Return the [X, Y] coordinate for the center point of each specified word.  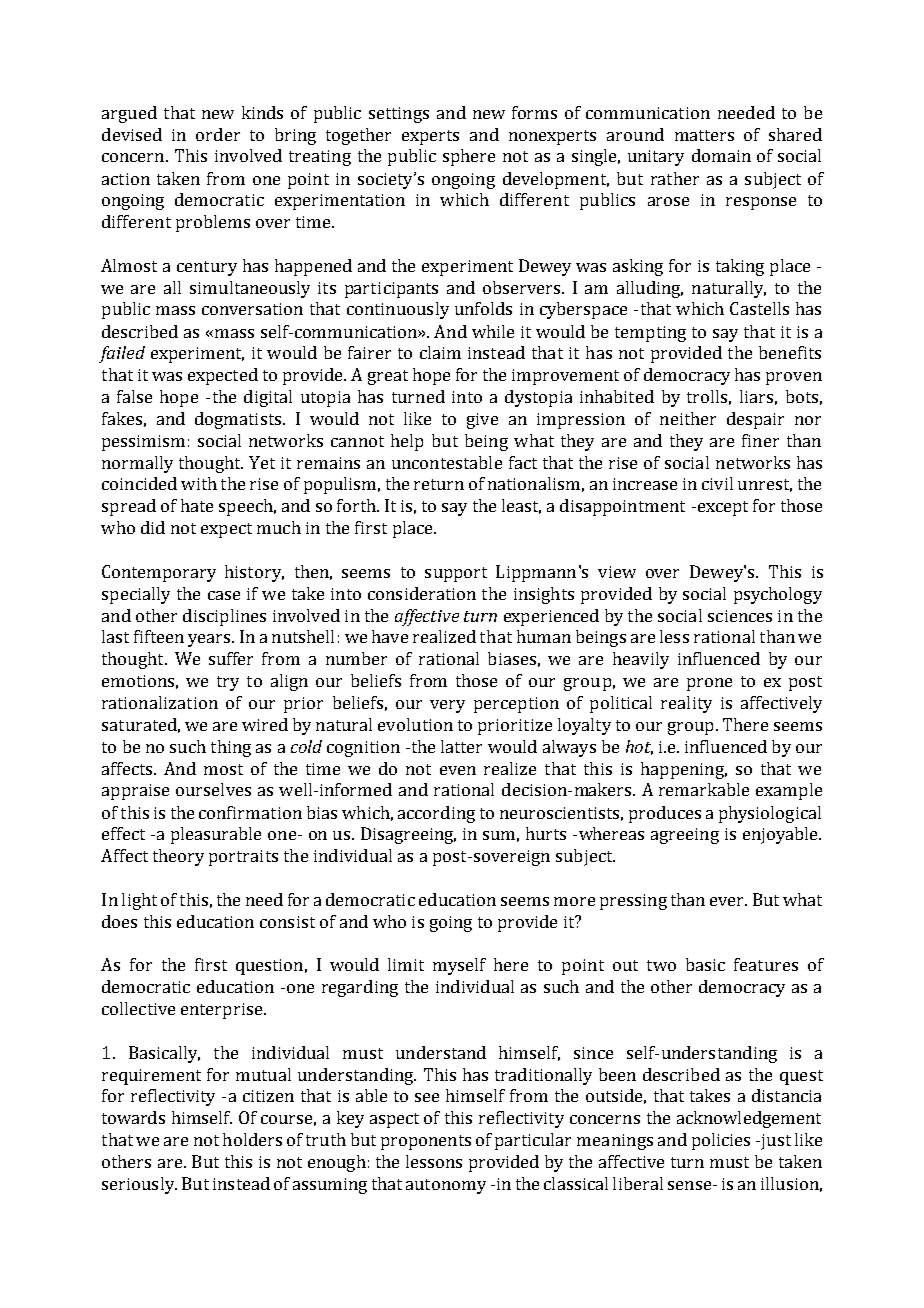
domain [721, 155]
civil [717, 483]
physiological [770, 814]
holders [252, 1139]
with [199, 483]
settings [399, 115]
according [436, 814]
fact [523, 462]
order [218, 134]
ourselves [213, 789]
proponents [426, 1142]
